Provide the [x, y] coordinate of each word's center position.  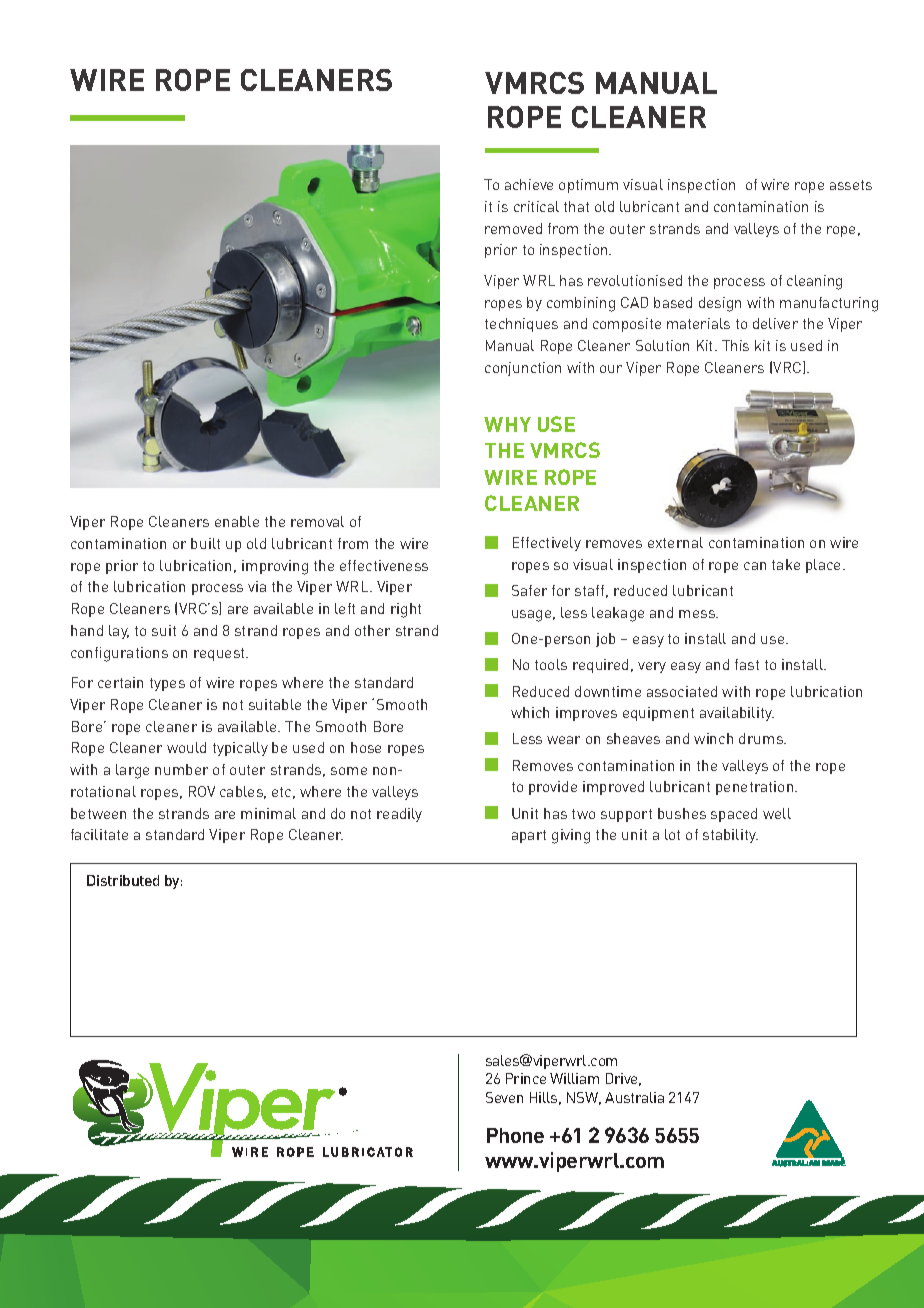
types [167, 684]
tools [551, 664]
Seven [504, 1097]
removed [513, 228]
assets [851, 185]
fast [747, 664]
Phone [515, 1135]
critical [536, 206]
